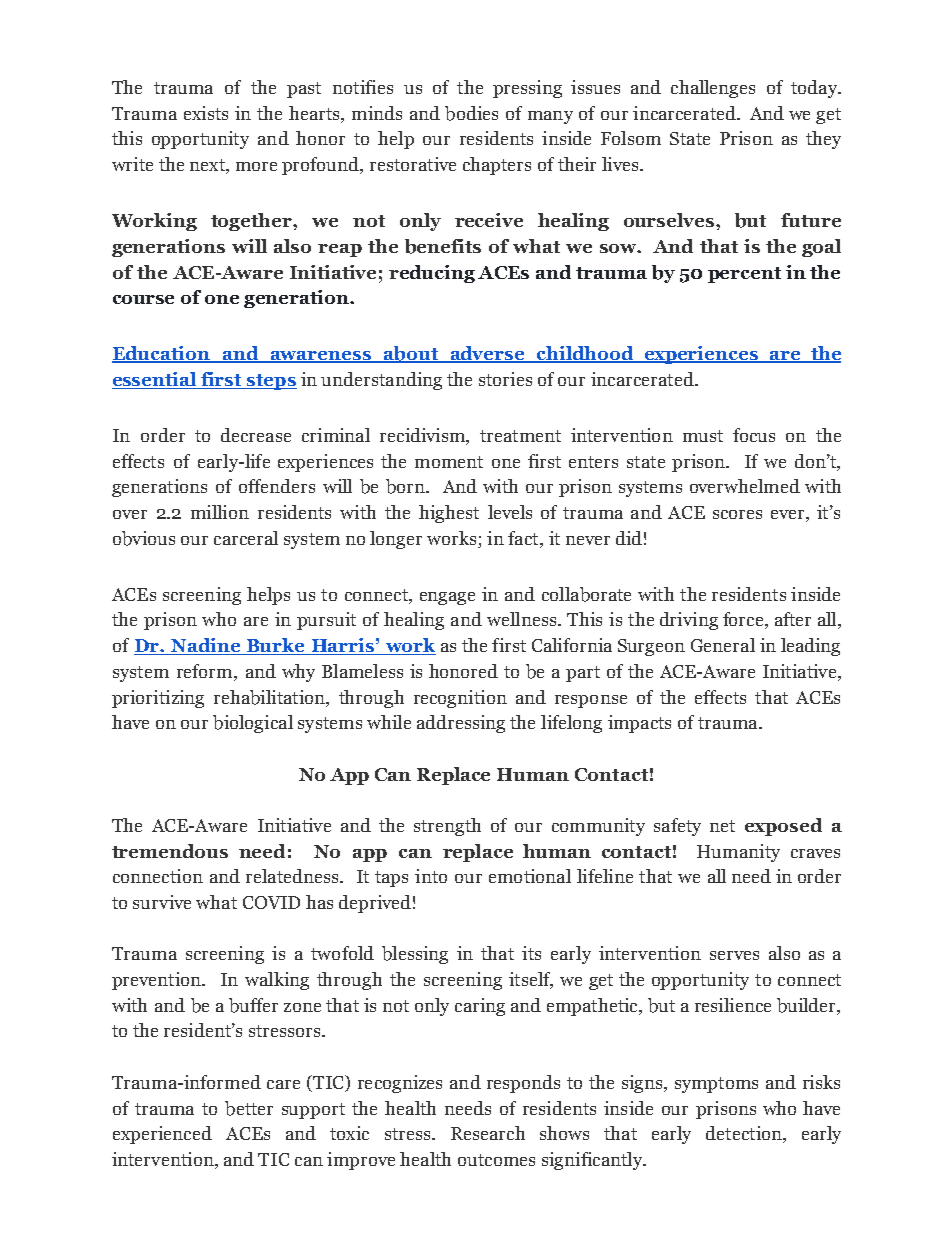  I want to click on General, so click(723, 645).
